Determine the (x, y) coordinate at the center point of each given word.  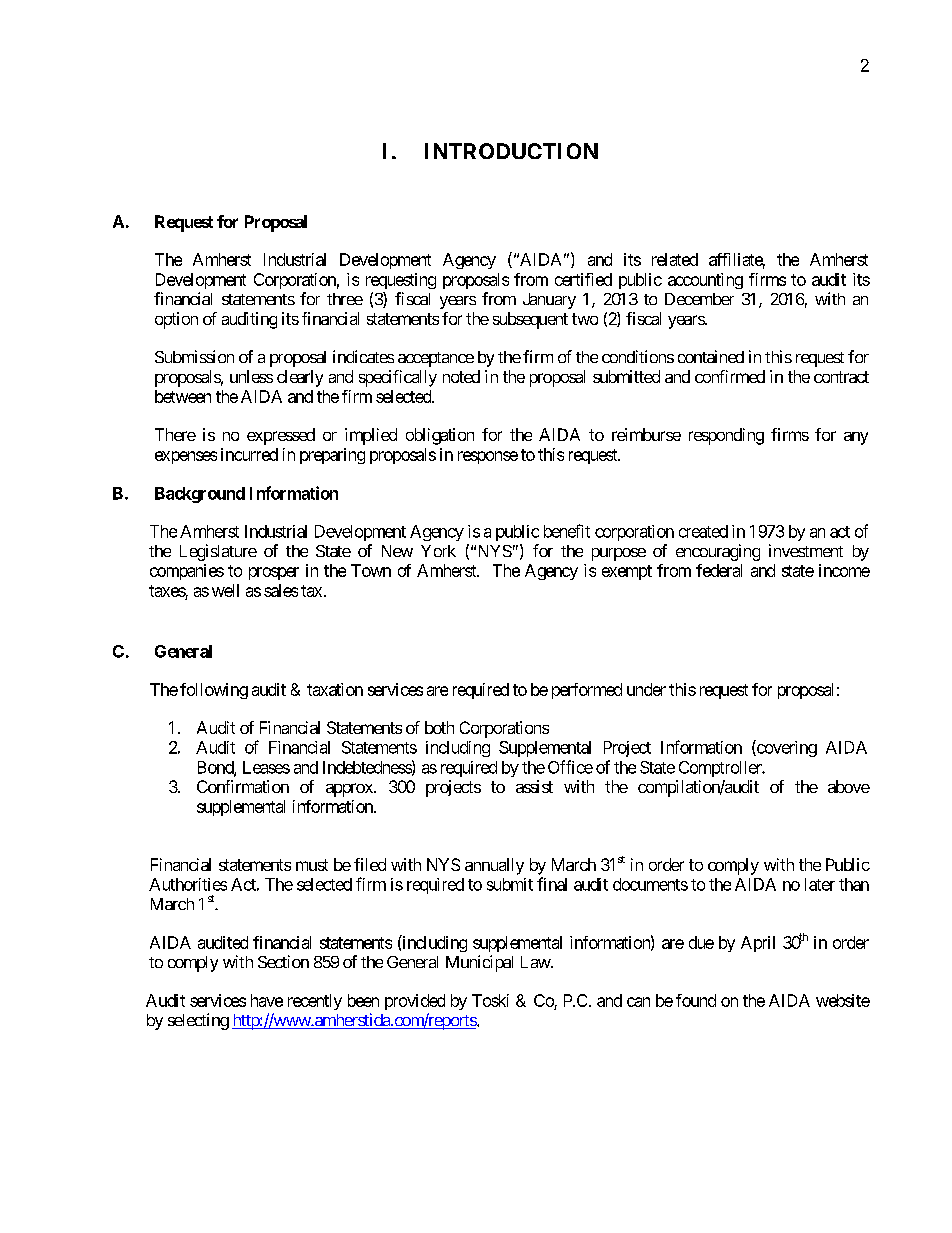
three (345, 299)
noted (461, 376)
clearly (300, 378)
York (438, 551)
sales (281, 590)
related (675, 259)
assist (534, 786)
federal (719, 570)
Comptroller (721, 769)
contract (841, 377)
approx (350, 790)
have (267, 1000)
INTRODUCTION (511, 151)
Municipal (479, 963)
